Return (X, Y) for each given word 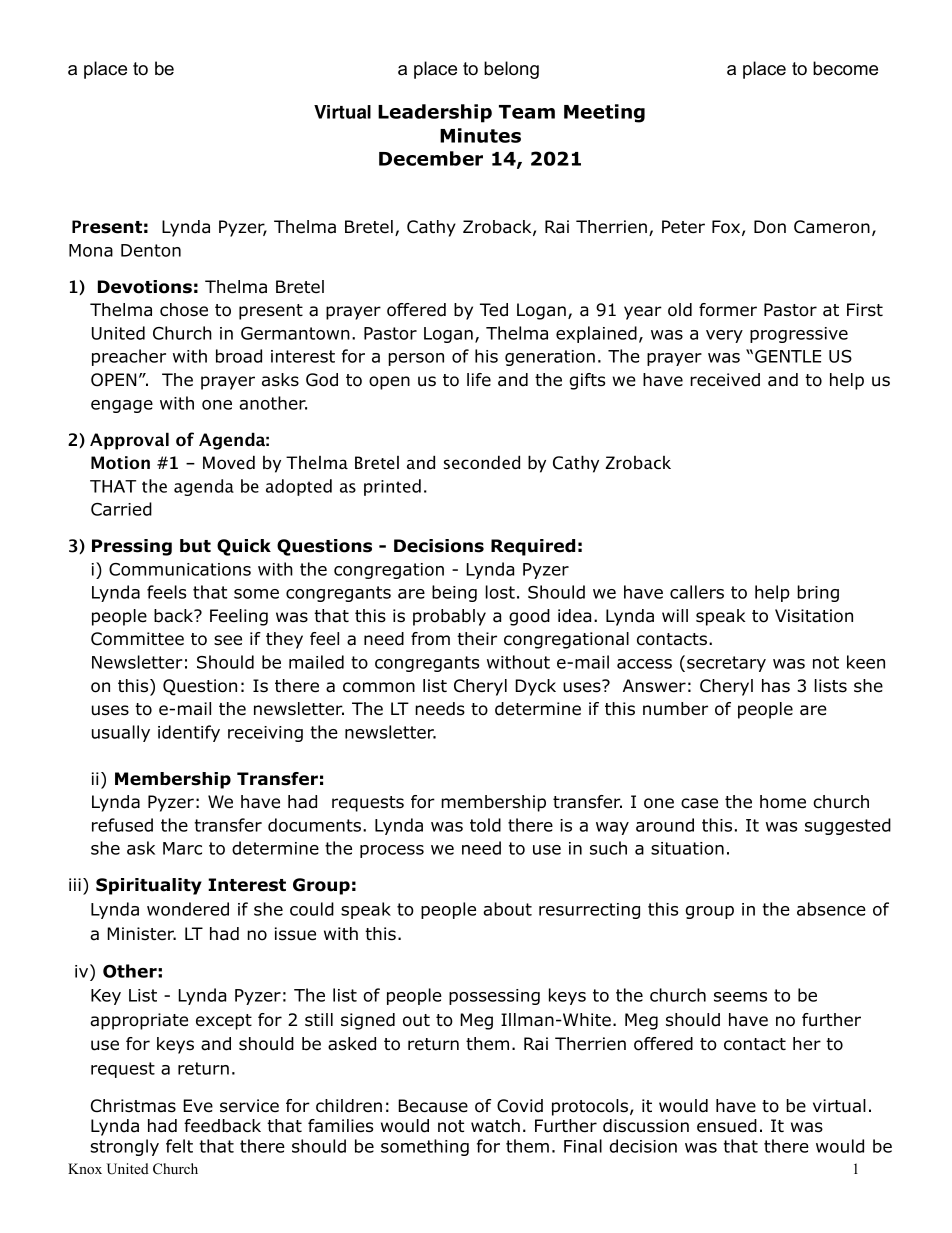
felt (179, 1146)
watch (495, 1126)
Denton (151, 250)
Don (770, 227)
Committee (137, 639)
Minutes (480, 135)
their (477, 639)
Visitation (814, 616)
